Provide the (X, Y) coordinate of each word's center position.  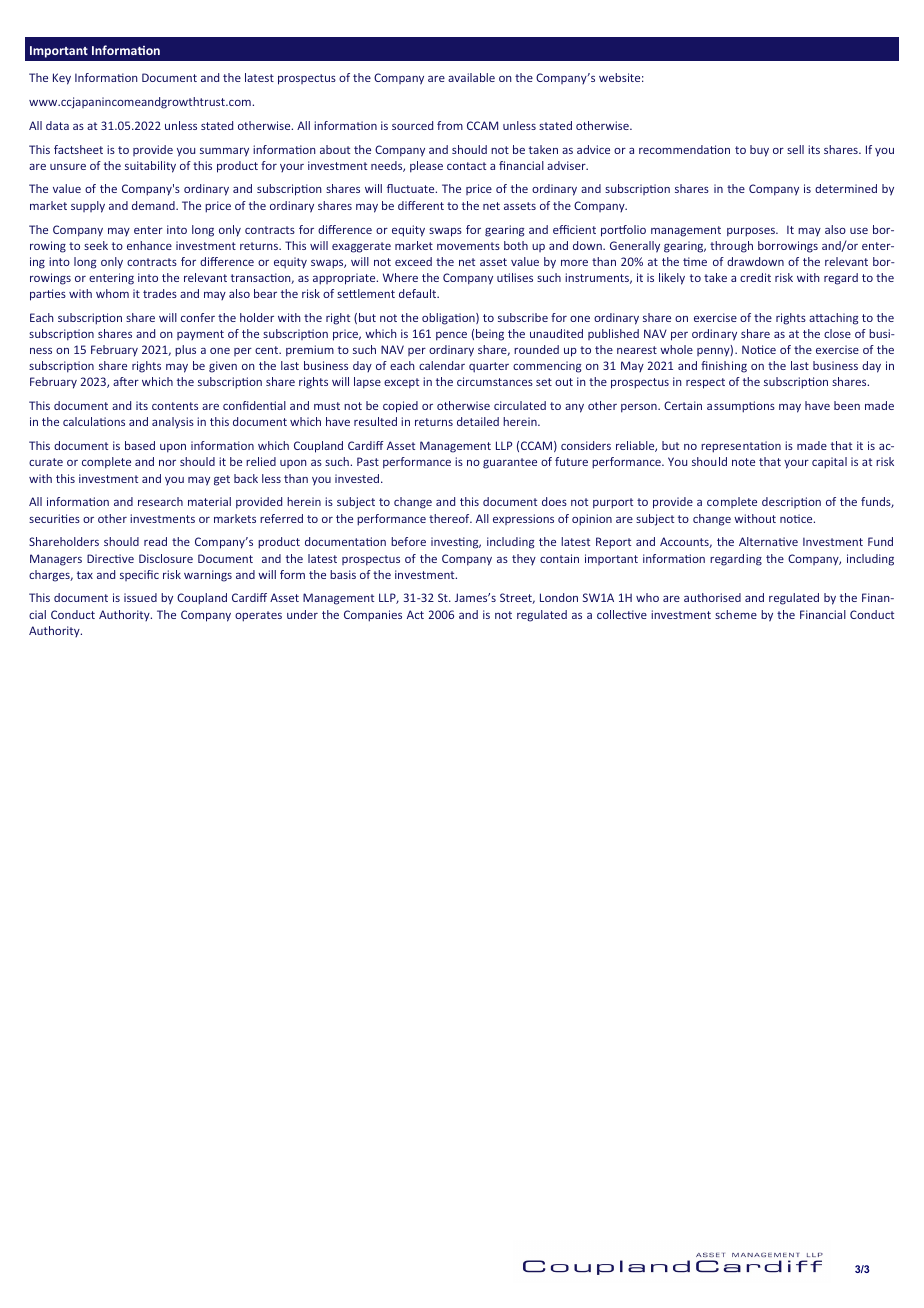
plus (185, 351)
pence (451, 336)
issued (140, 597)
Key (62, 79)
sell (795, 149)
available (471, 77)
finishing (724, 367)
